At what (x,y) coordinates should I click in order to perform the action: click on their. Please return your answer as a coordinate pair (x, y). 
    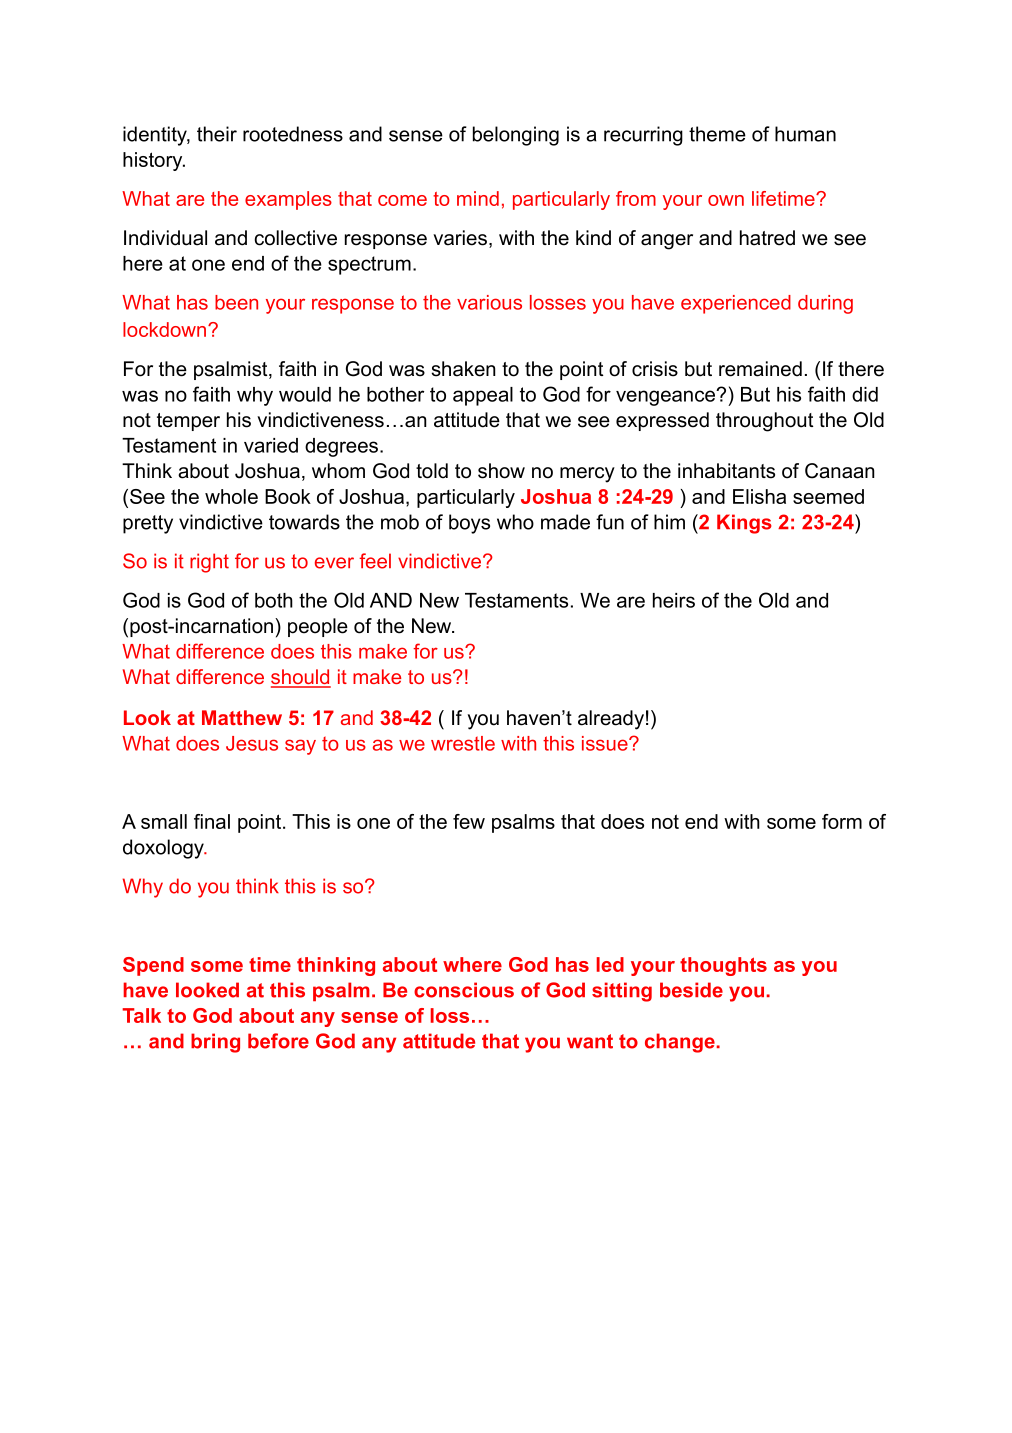
    Looking at the image, I should click on (217, 134).
